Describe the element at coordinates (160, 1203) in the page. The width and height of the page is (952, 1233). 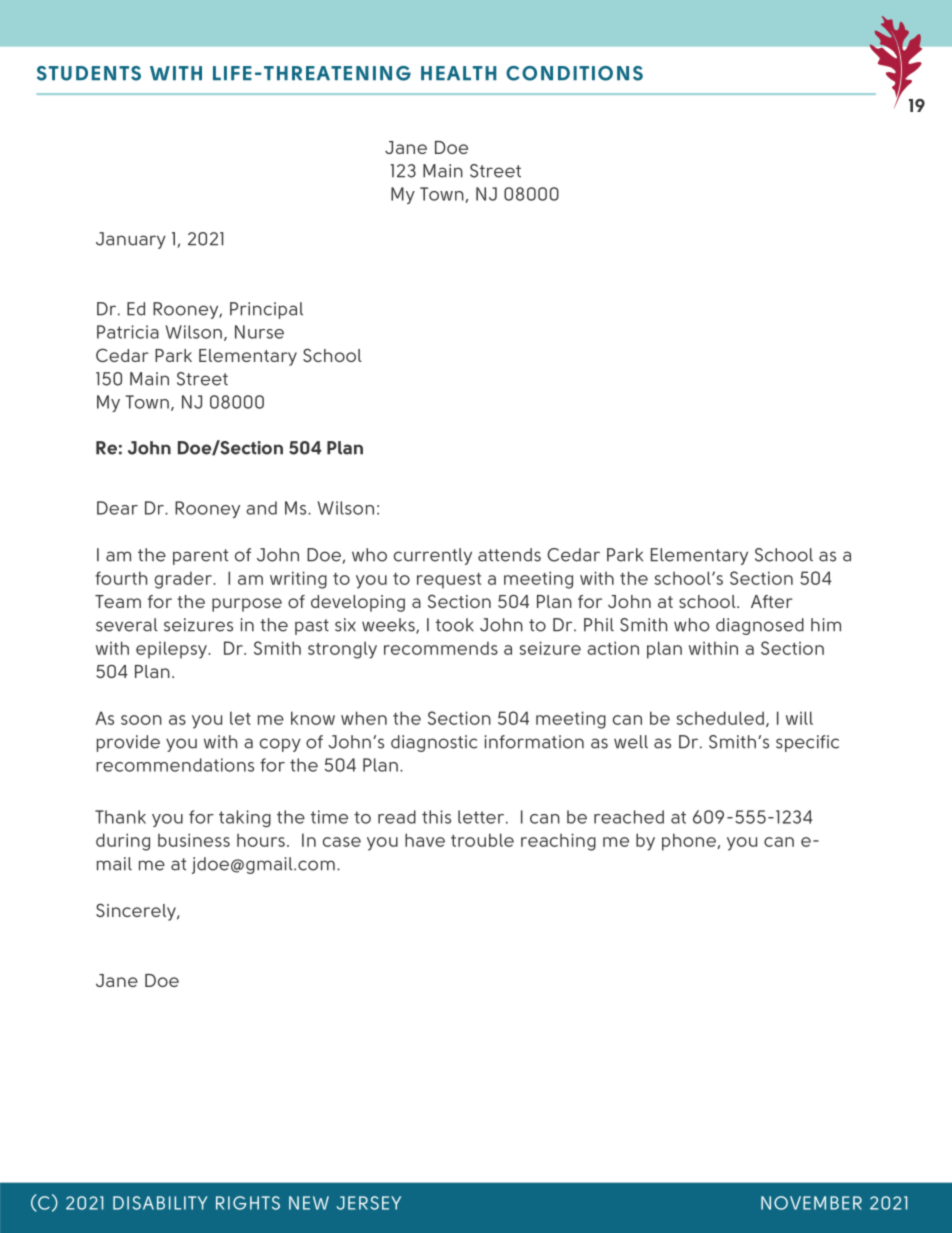
I see `DISABILITY` at that location.
